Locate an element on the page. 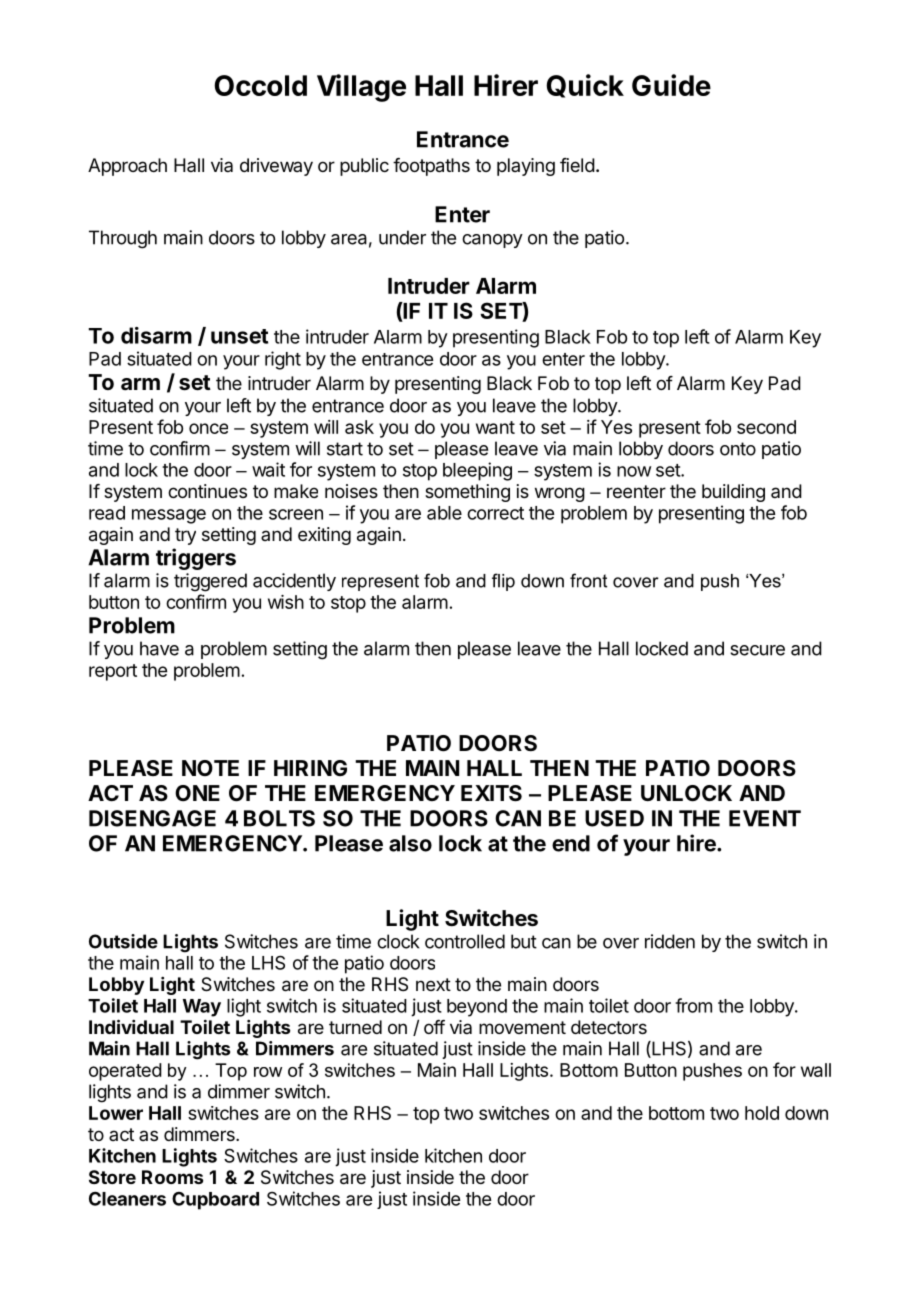 The height and width of the document is (1308, 924). continues is located at coordinates (207, 491).
